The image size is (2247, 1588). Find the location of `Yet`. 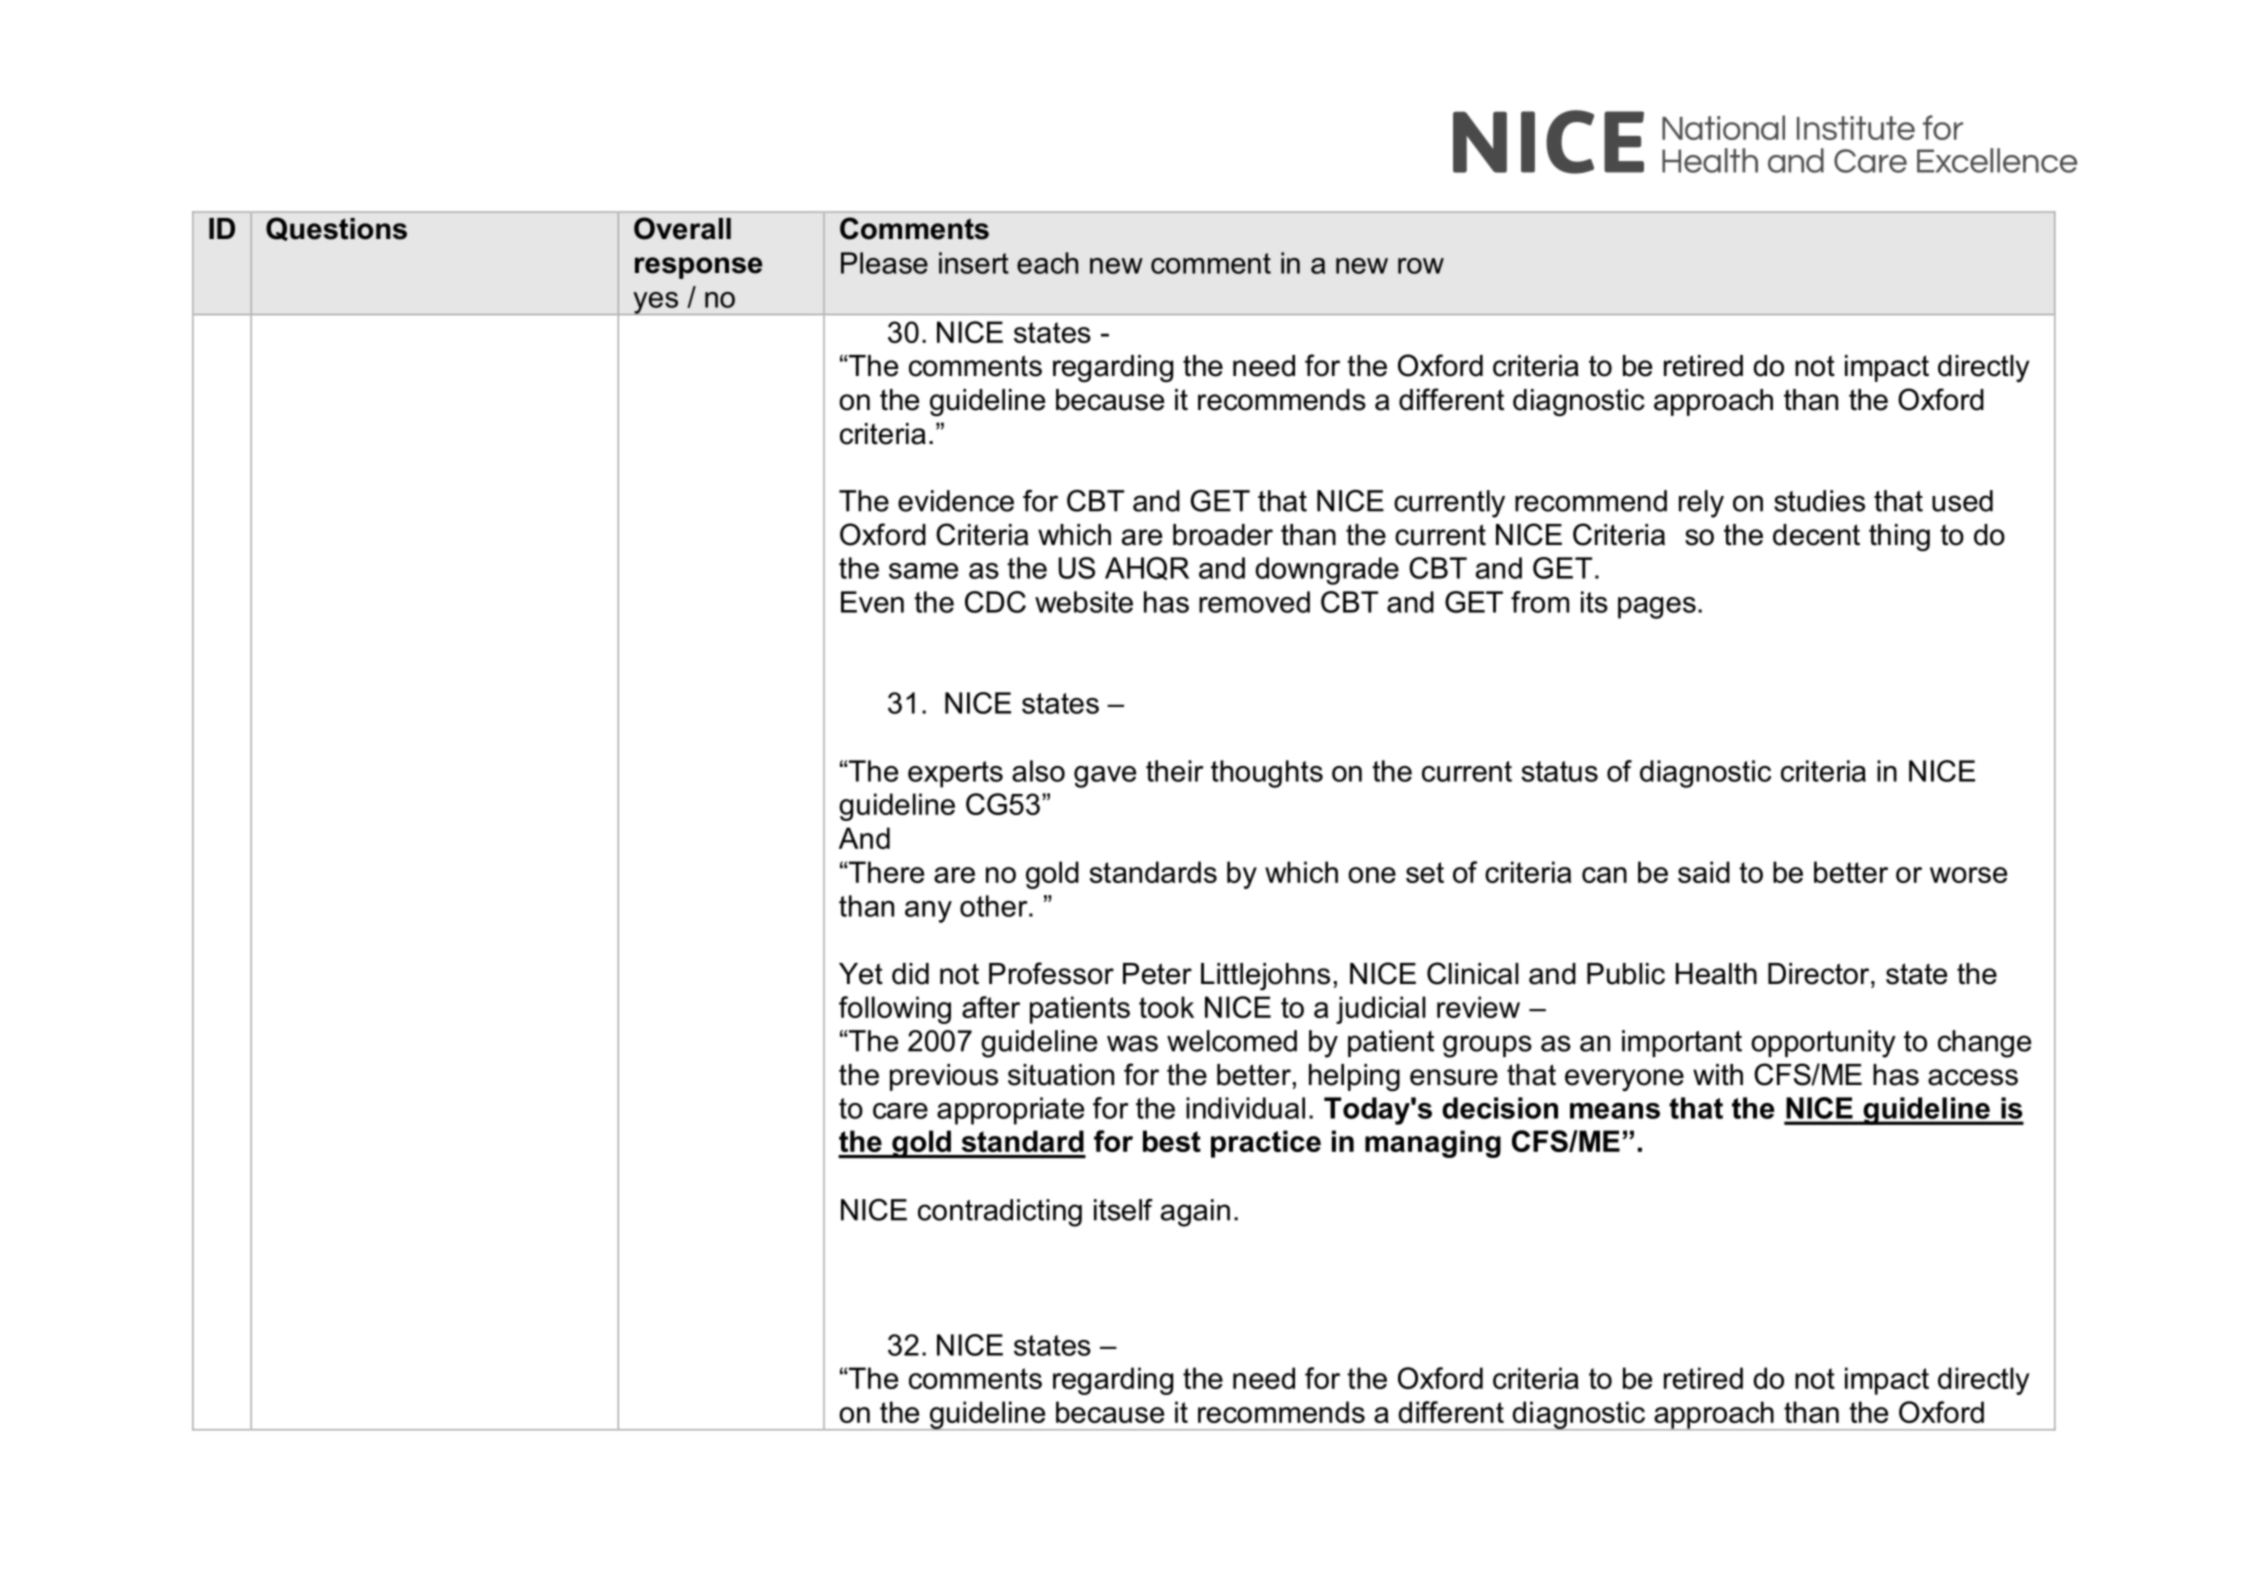

Yet is located at coordinates (861, 974).
